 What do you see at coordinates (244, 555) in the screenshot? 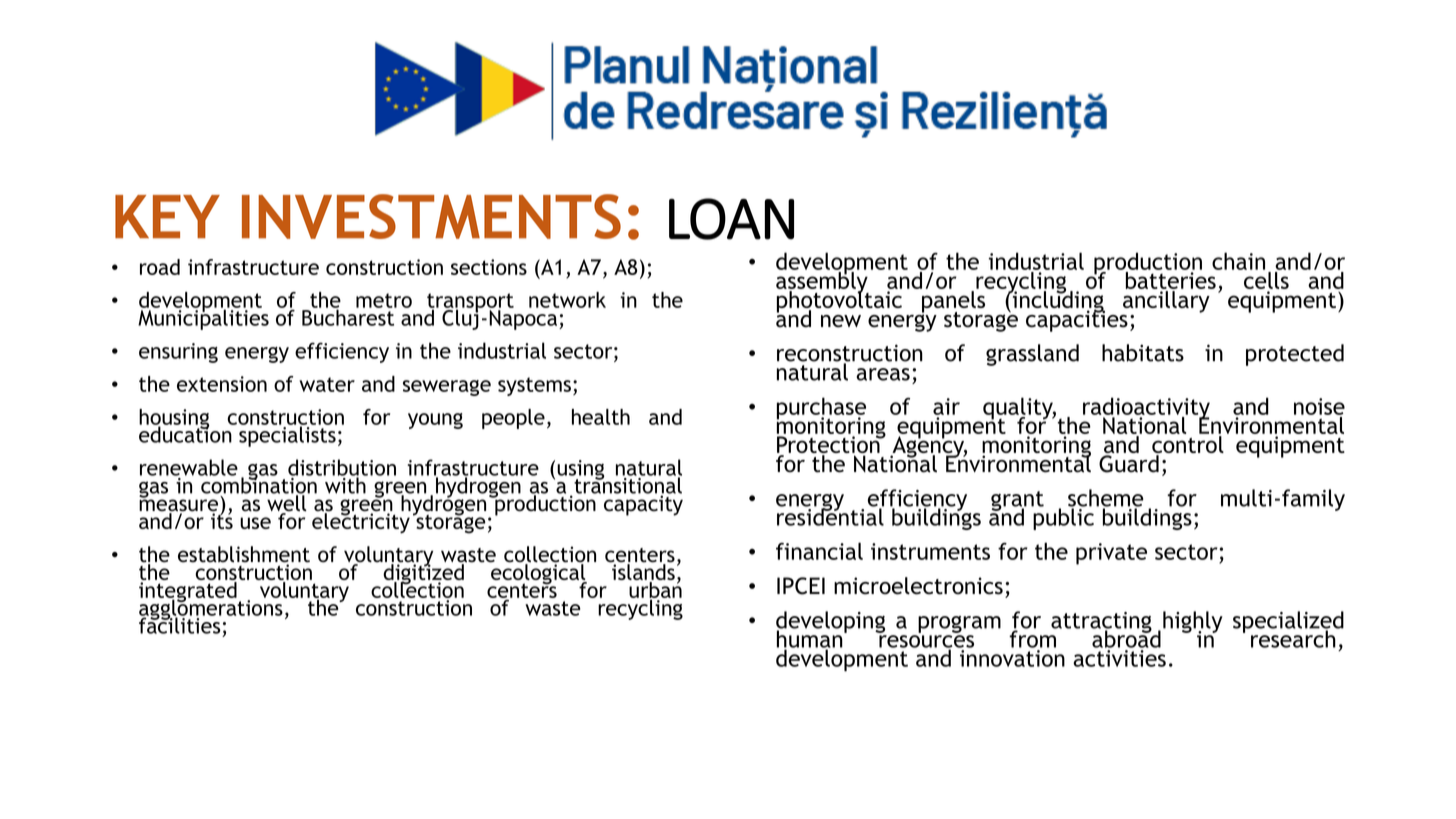
I see `establishment` at bounding box center [244, 555].
